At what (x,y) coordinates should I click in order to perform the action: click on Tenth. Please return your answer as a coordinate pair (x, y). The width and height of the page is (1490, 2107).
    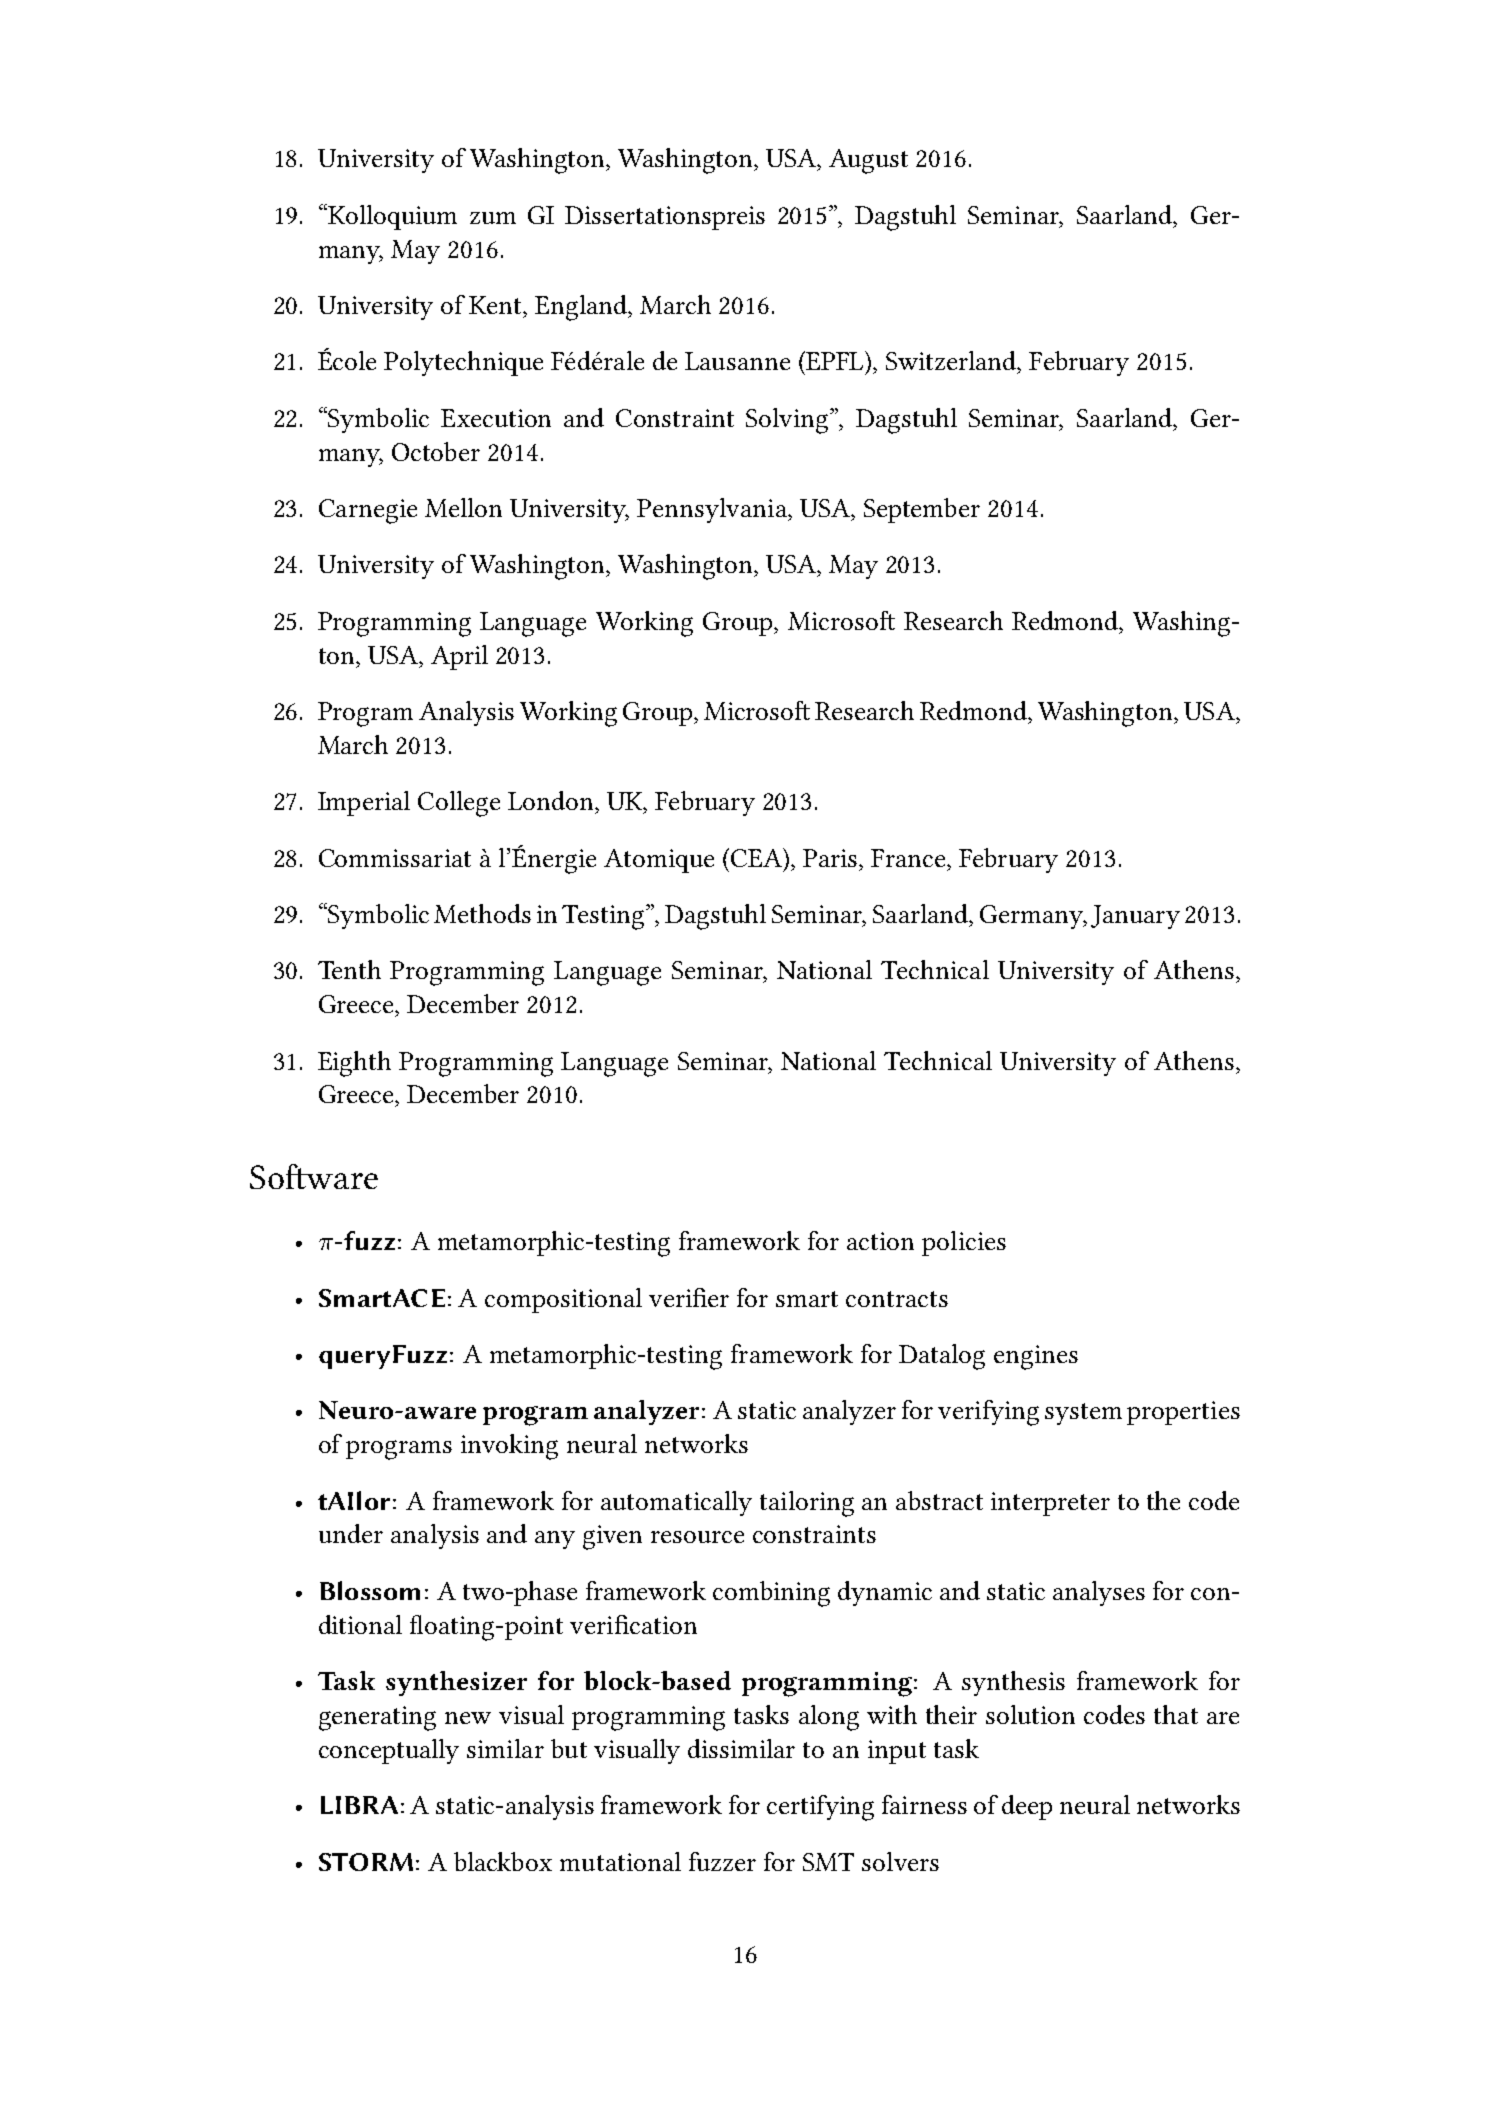
    Looking at the image, I should click on (349, 969).
